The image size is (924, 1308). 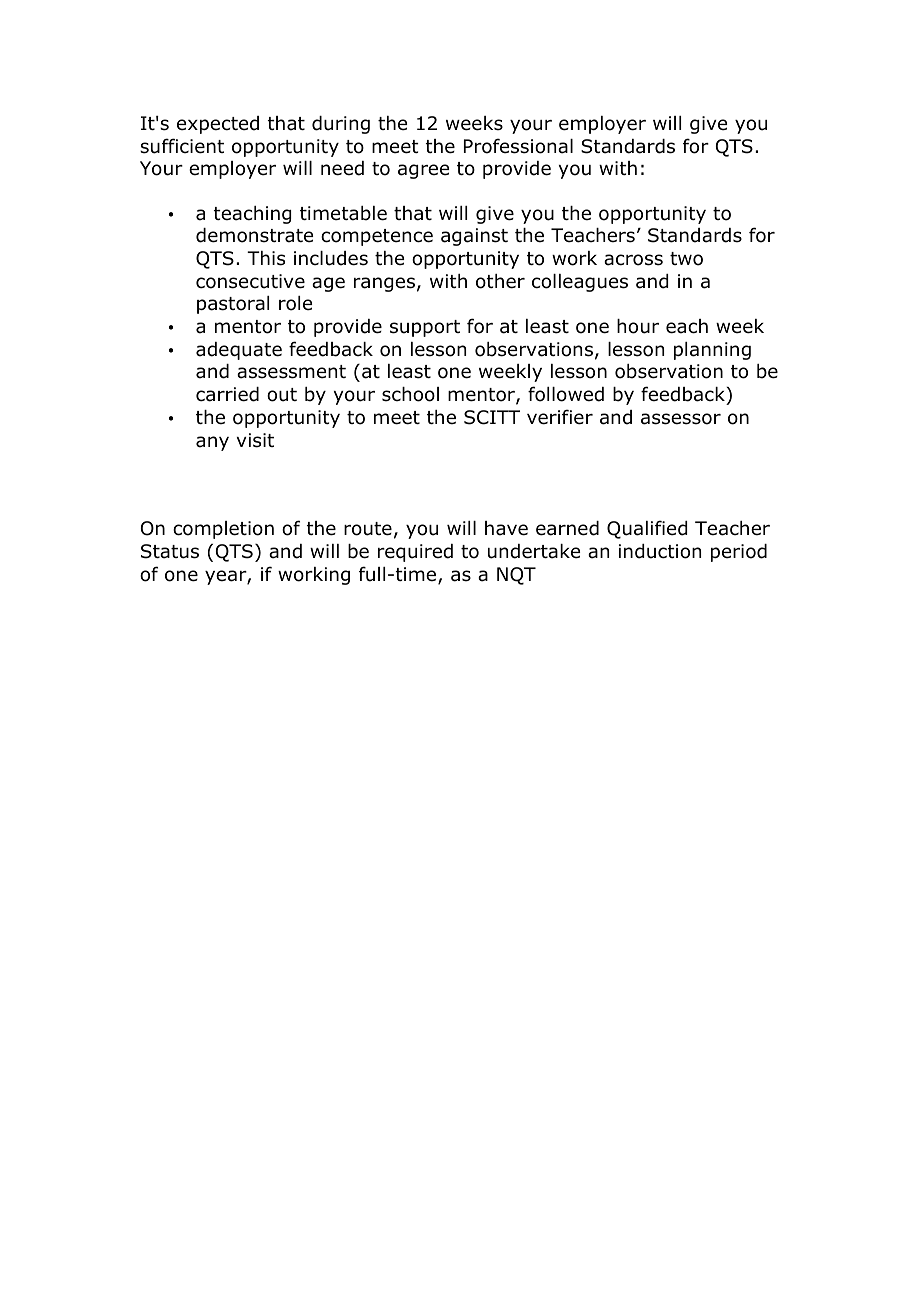 What do you see at coordinates (250, 281) in the screenshot?
I see `consecutive` at bounding box center [250, 281].
